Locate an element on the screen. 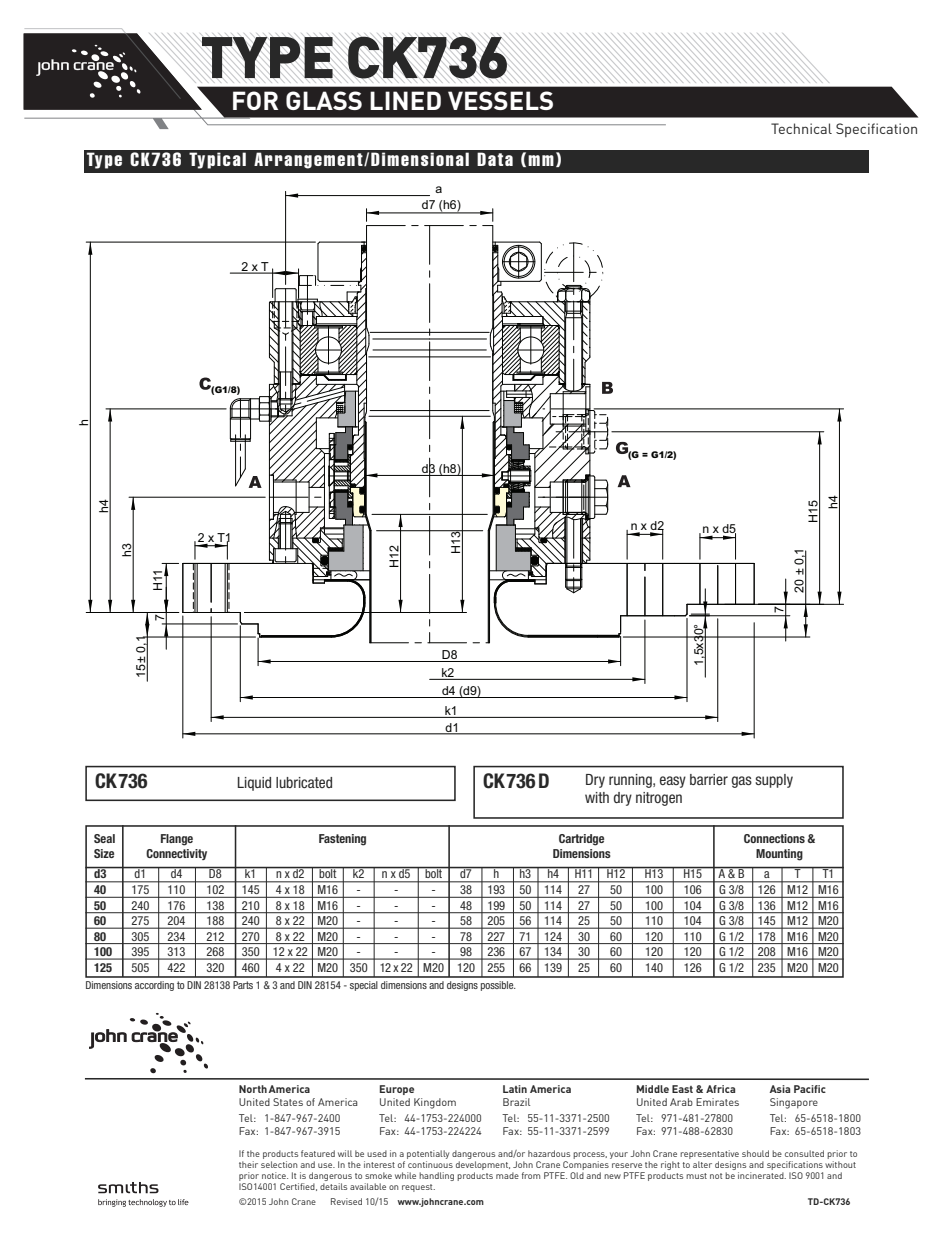  VESSELS is located at coordinates (500, 100).
